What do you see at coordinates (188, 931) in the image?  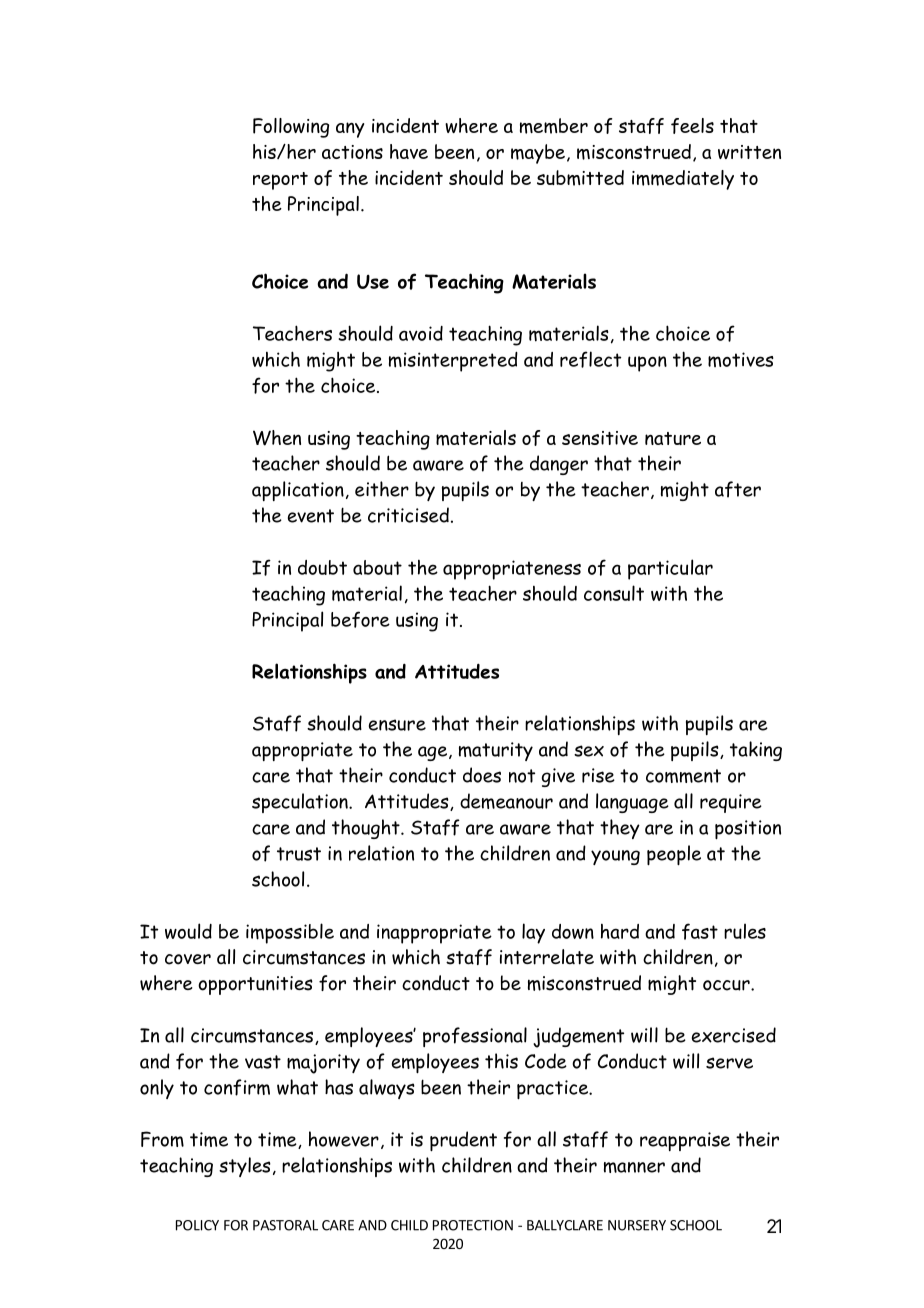 I see `would` at bounding box center [188, 931].
